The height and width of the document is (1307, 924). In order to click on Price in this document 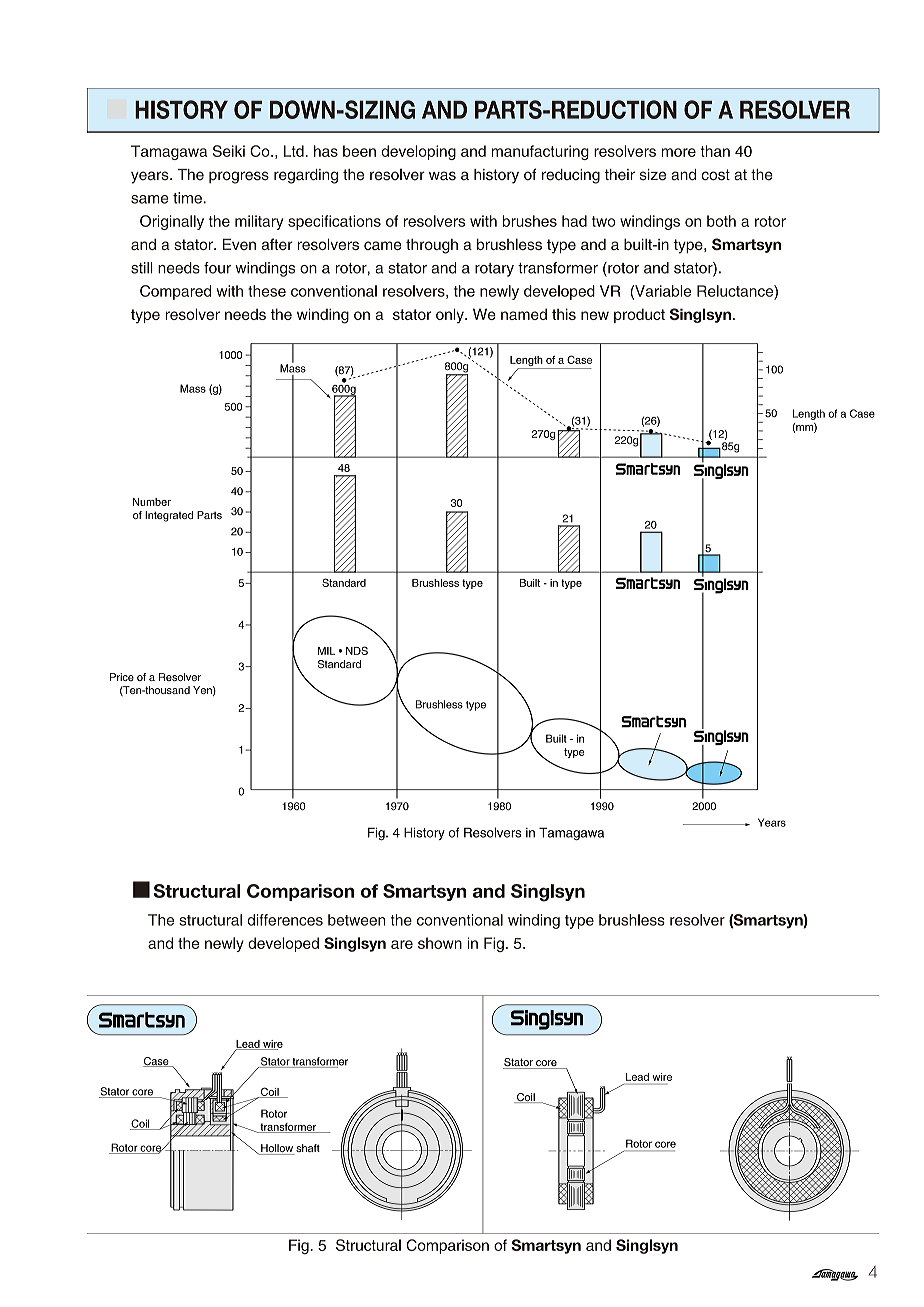, I will do `click(122, 677)`.
